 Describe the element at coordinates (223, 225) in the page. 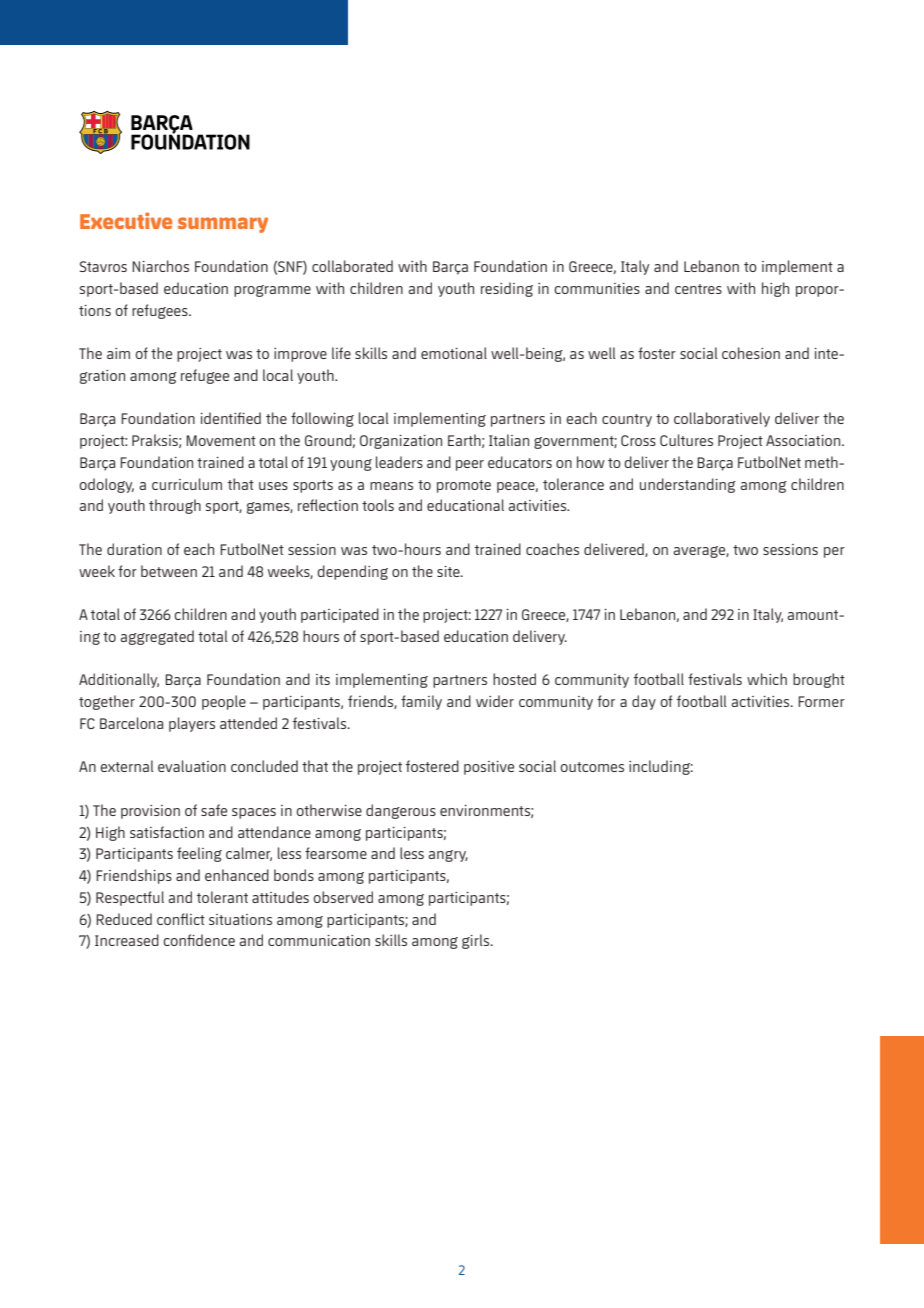

I see `summary` at that location.
